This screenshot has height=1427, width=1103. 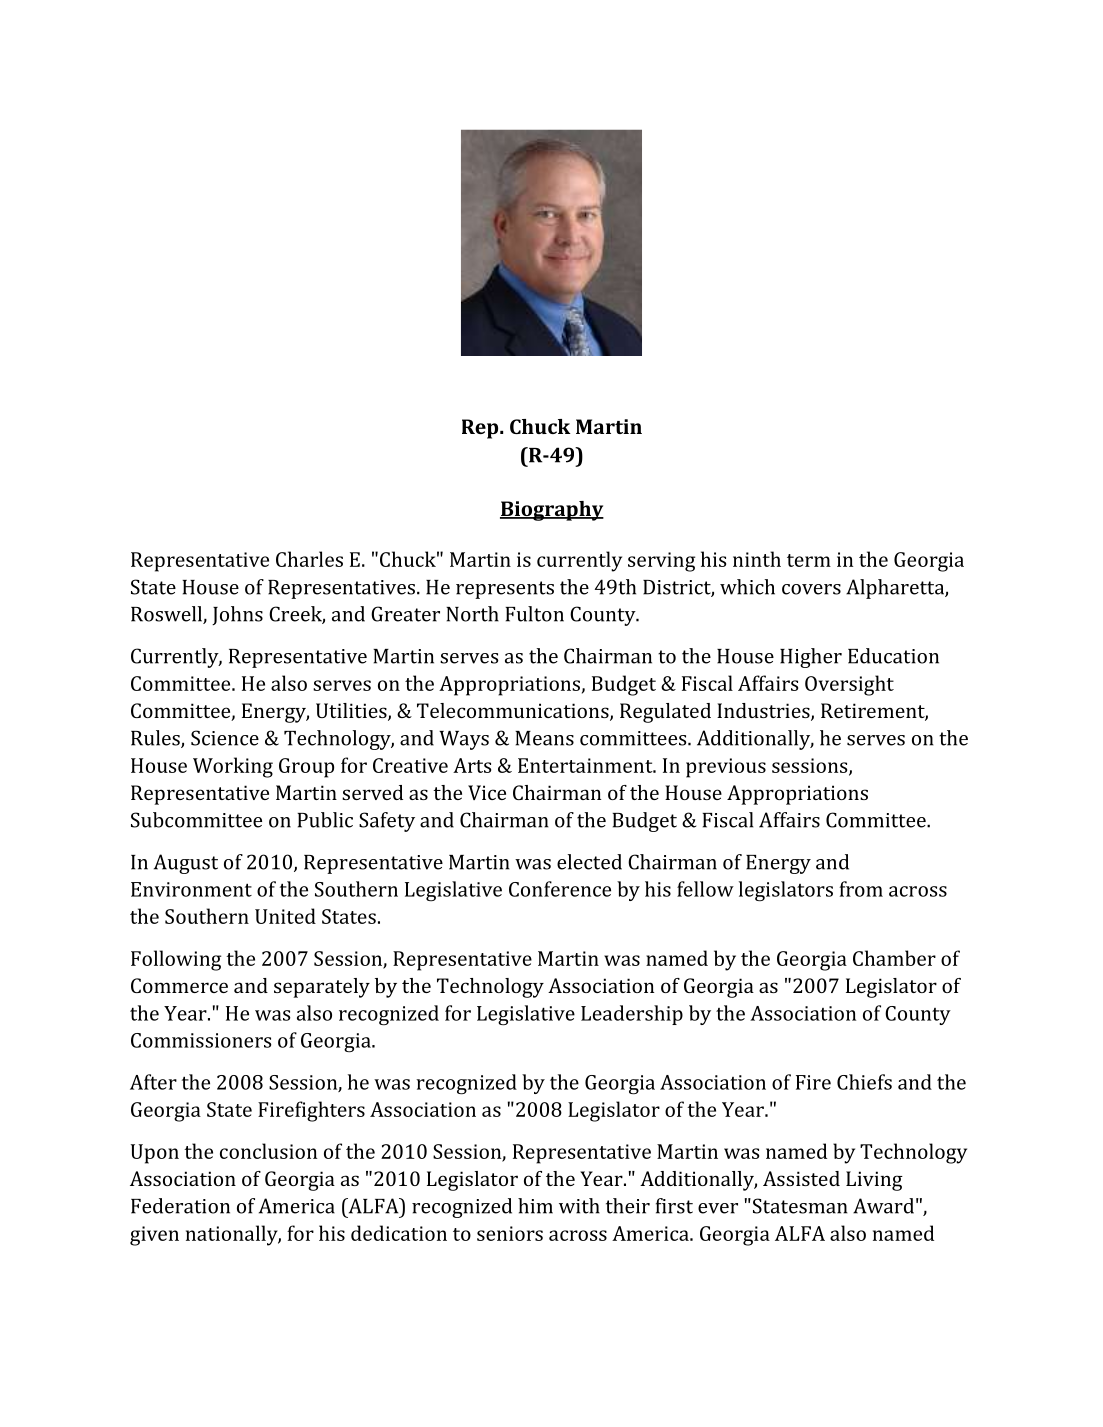 I want to click on Science, so click(x=225, y=738).
